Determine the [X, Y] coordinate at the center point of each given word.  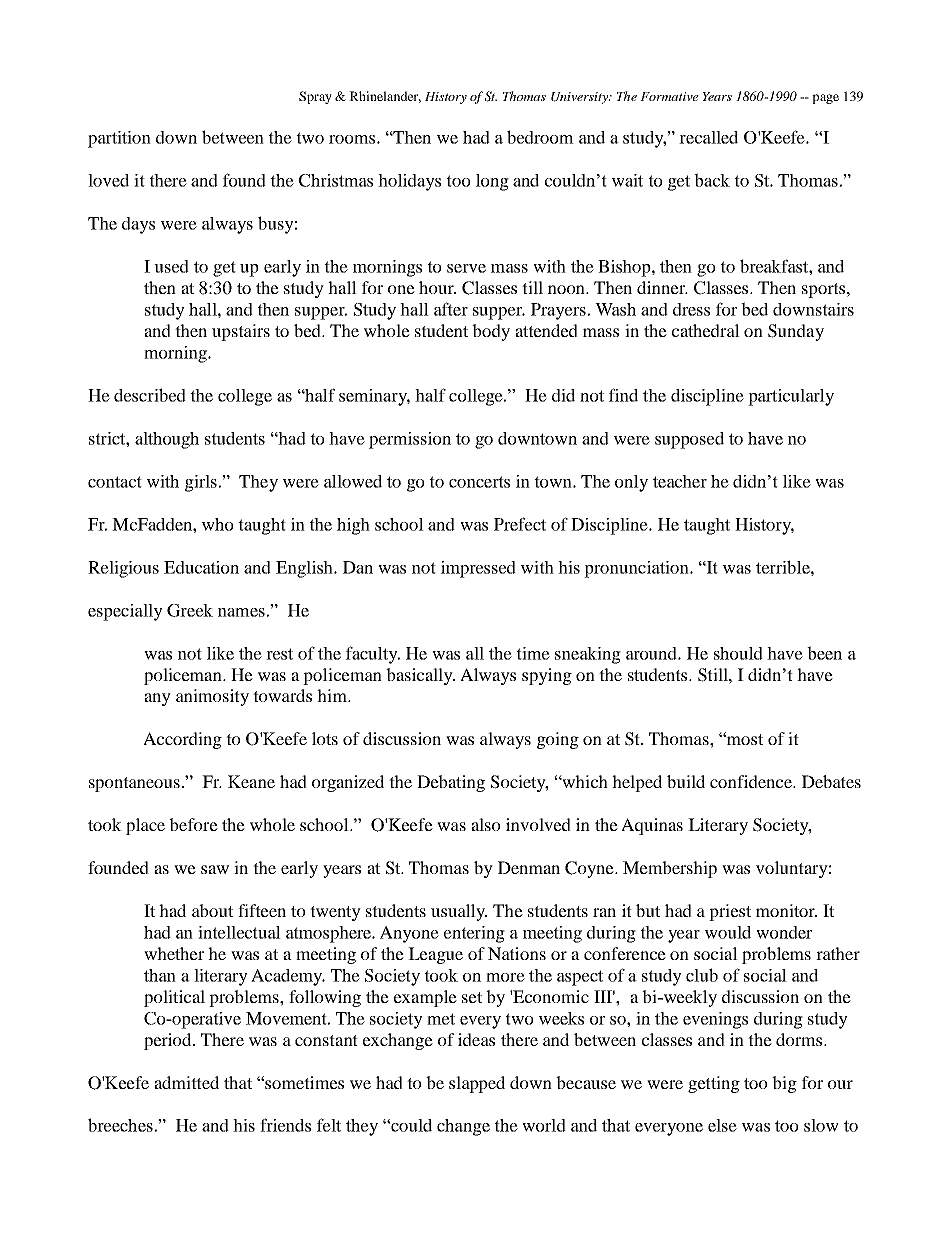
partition [119, 139]
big [784, 1084]
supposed [689, 440]
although [167, 440]
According [182, 740]
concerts [479, 482]
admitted [186, 1082]
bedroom [540, 137]
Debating [451, 783]
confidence [752, 781]
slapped [477, 1084]
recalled [708, 137]
